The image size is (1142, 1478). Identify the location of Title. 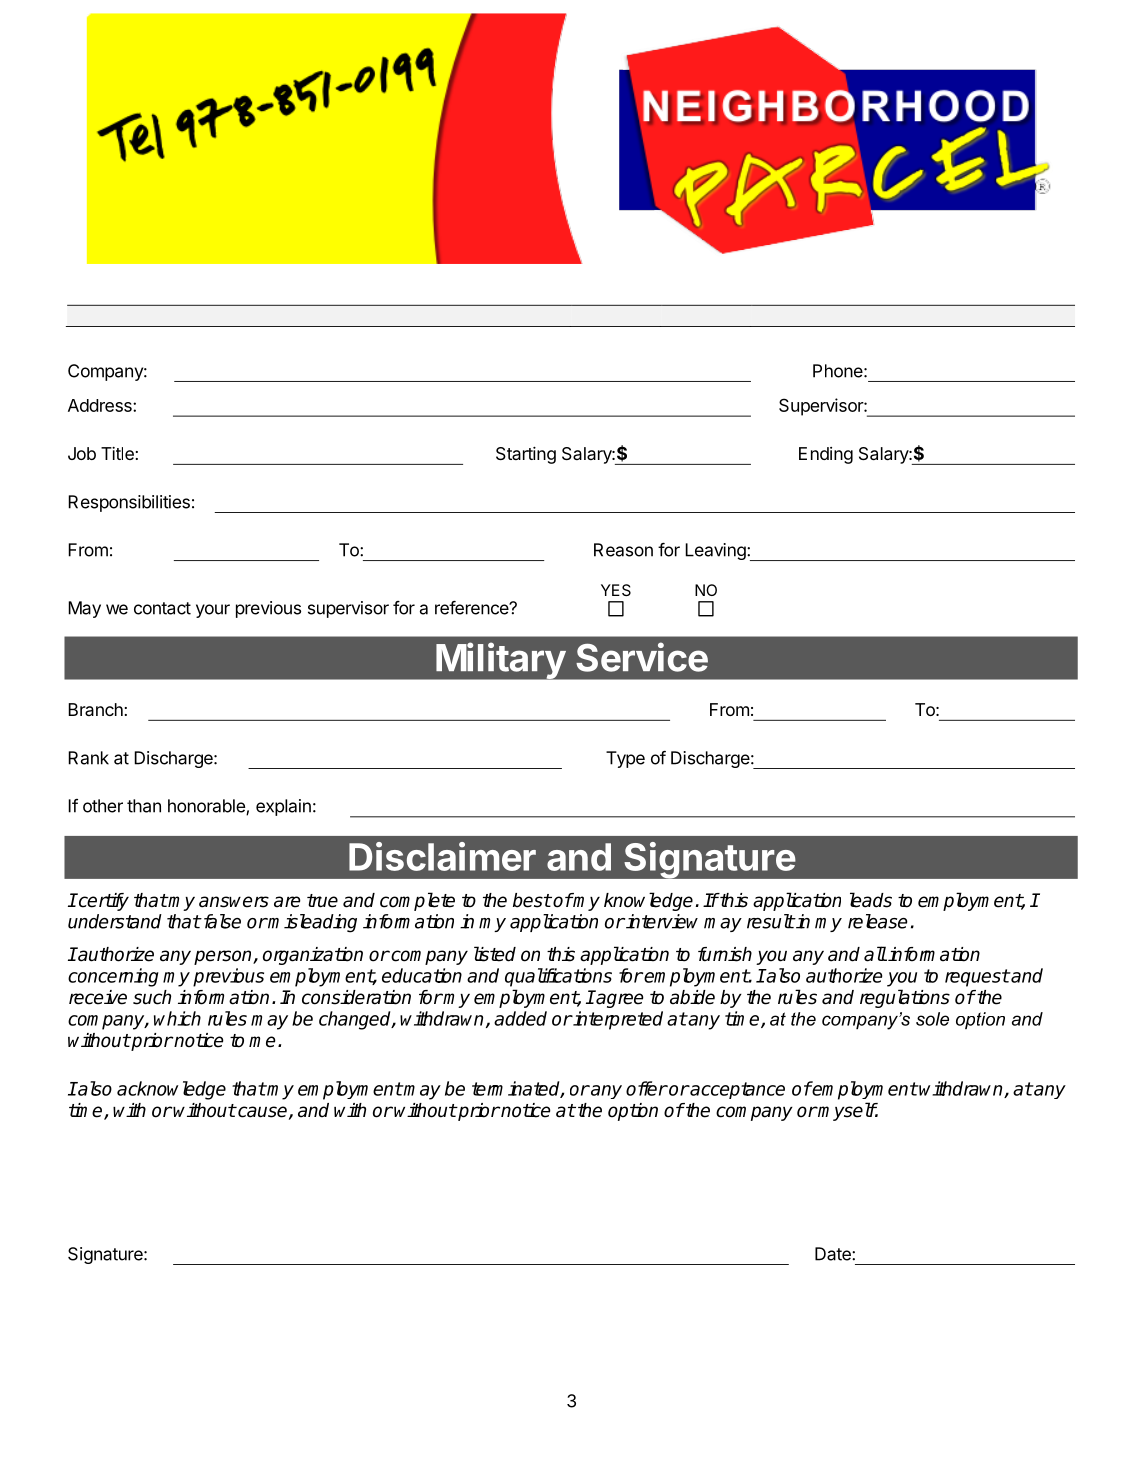
(117, 453).
